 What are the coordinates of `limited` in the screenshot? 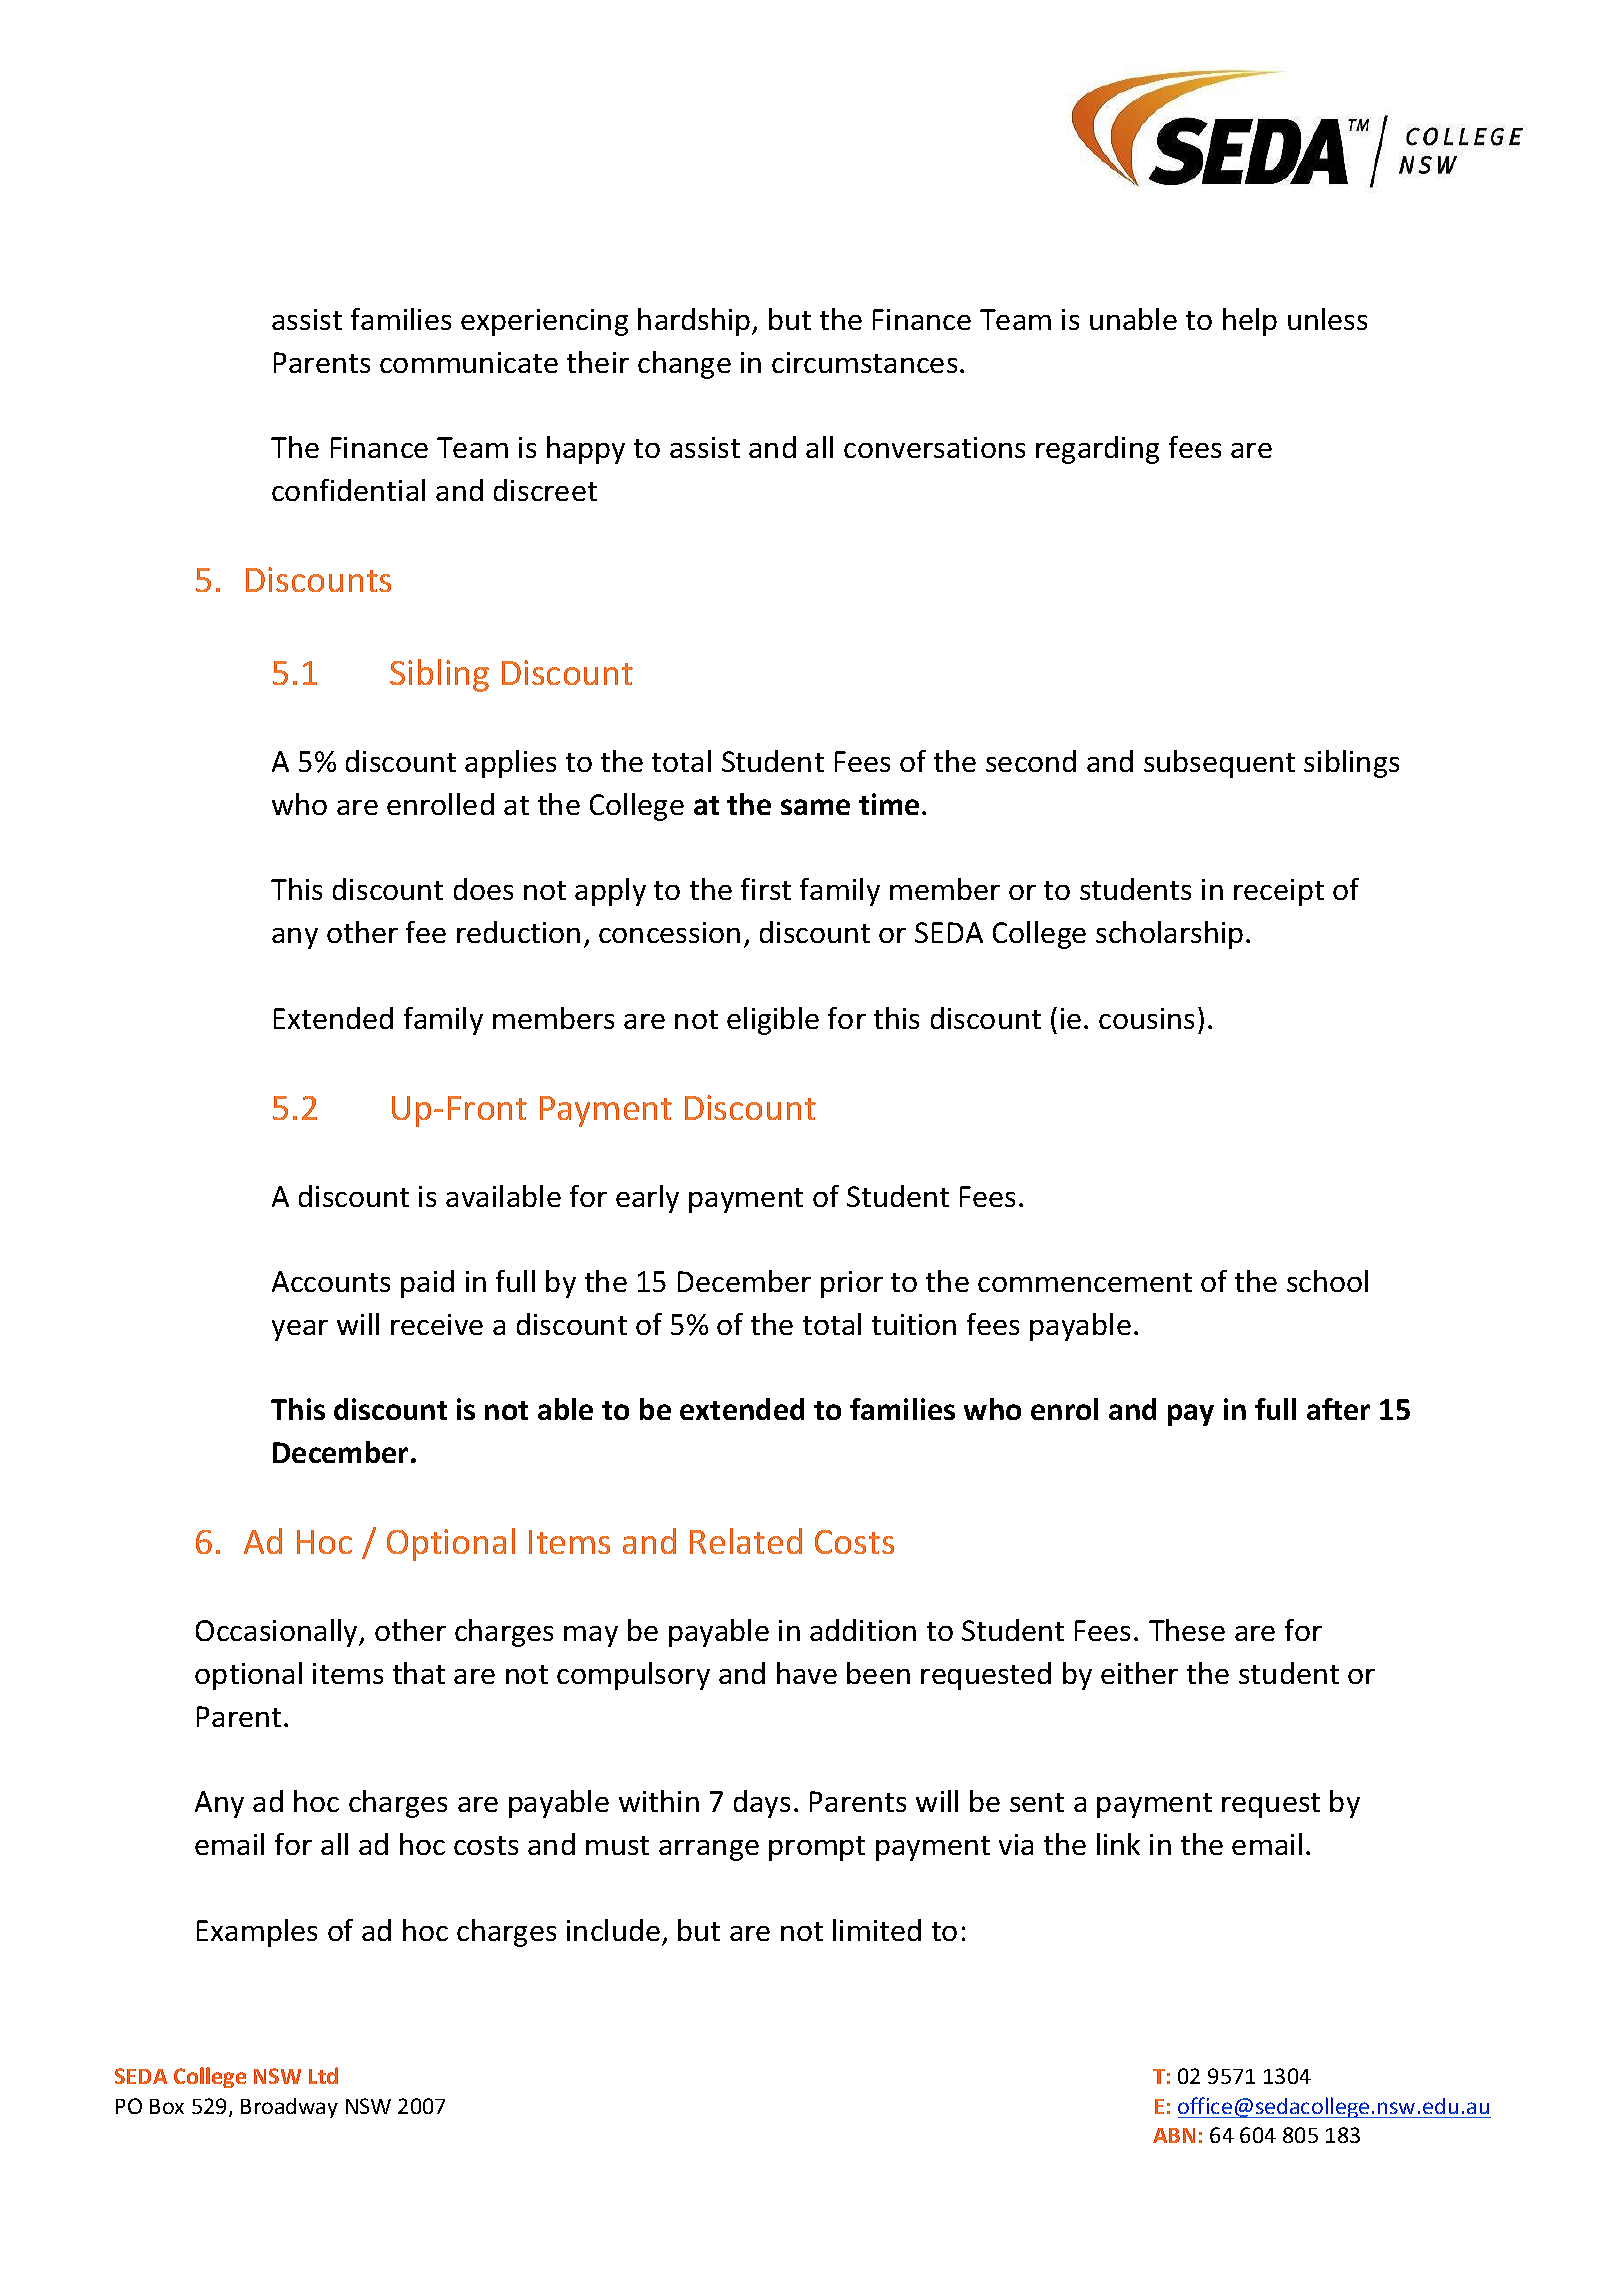 It's located at (877, 1930).
